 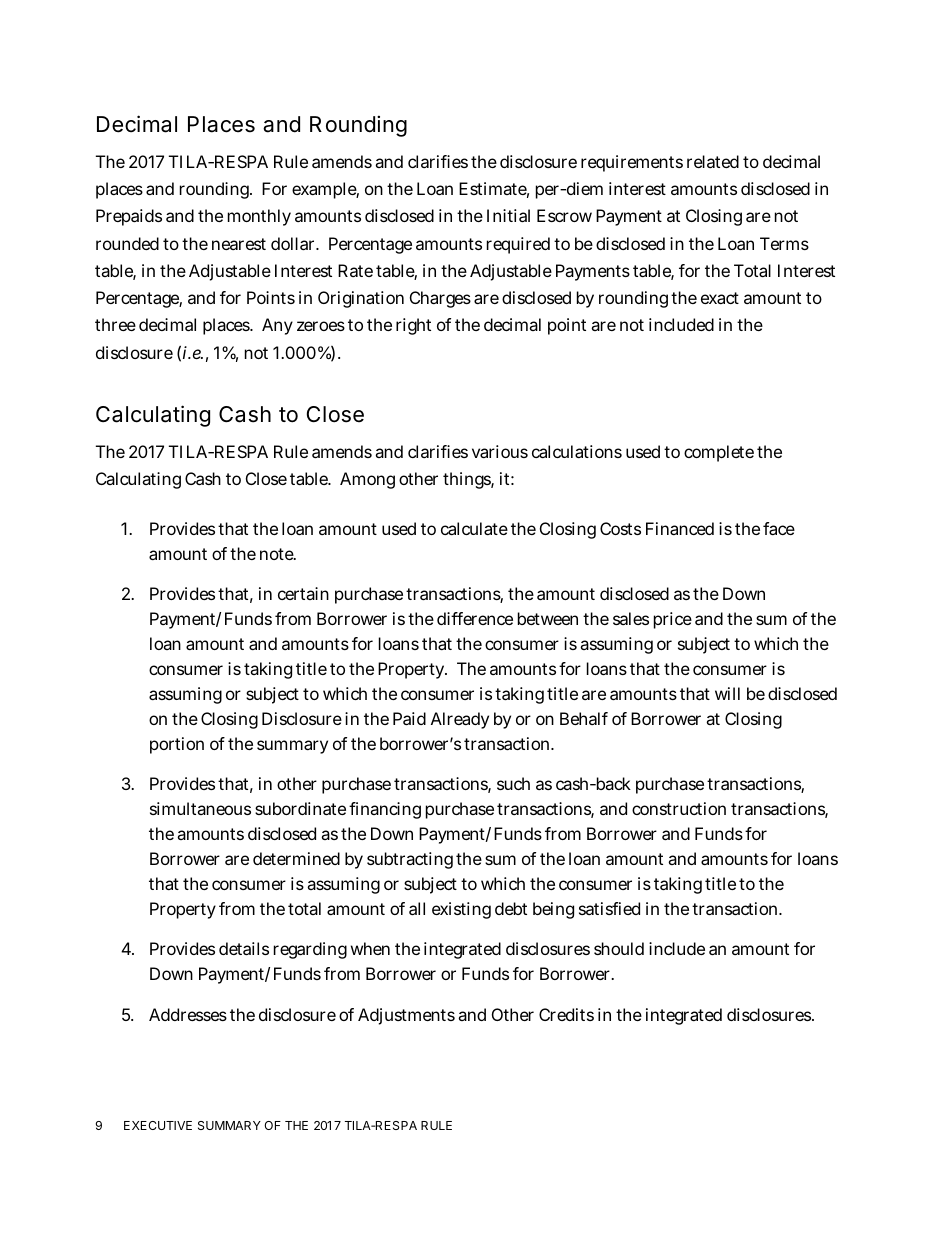 I want to click on Any, so click(x=277, y=326).
